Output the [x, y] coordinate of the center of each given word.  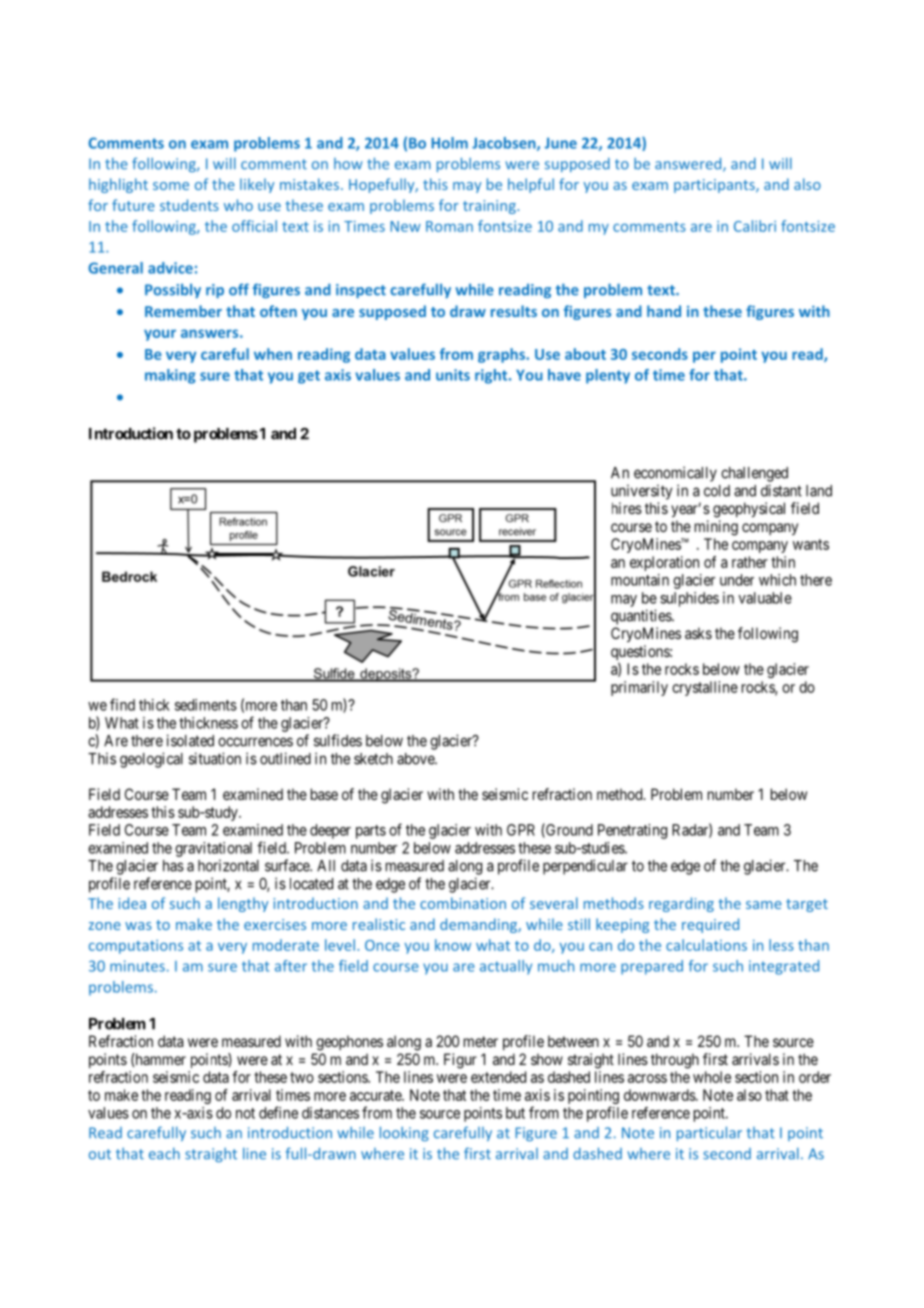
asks [698, 633]
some [171, 186]
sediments [206, 705]
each [164, 1153]
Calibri [755, 226]
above [416, 759]
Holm [449, 143]
